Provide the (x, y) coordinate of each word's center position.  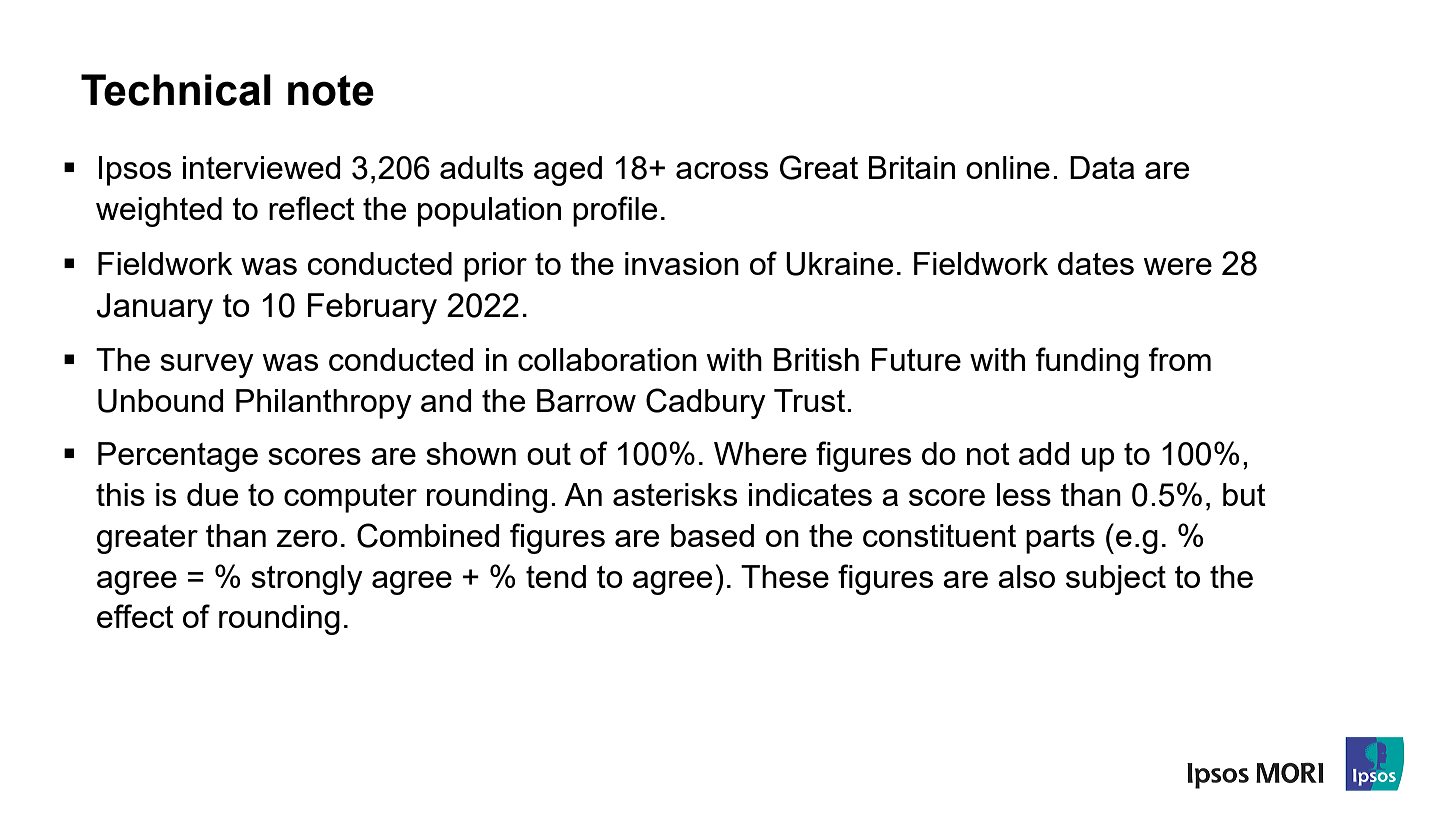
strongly (307, 580)
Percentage (178, 457)
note (331, 90)
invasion (682, 263)
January (155, 309)
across (722, 170)
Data (1102, 167)
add (1044, 453)
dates (1096, 263)
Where (760, 453)
